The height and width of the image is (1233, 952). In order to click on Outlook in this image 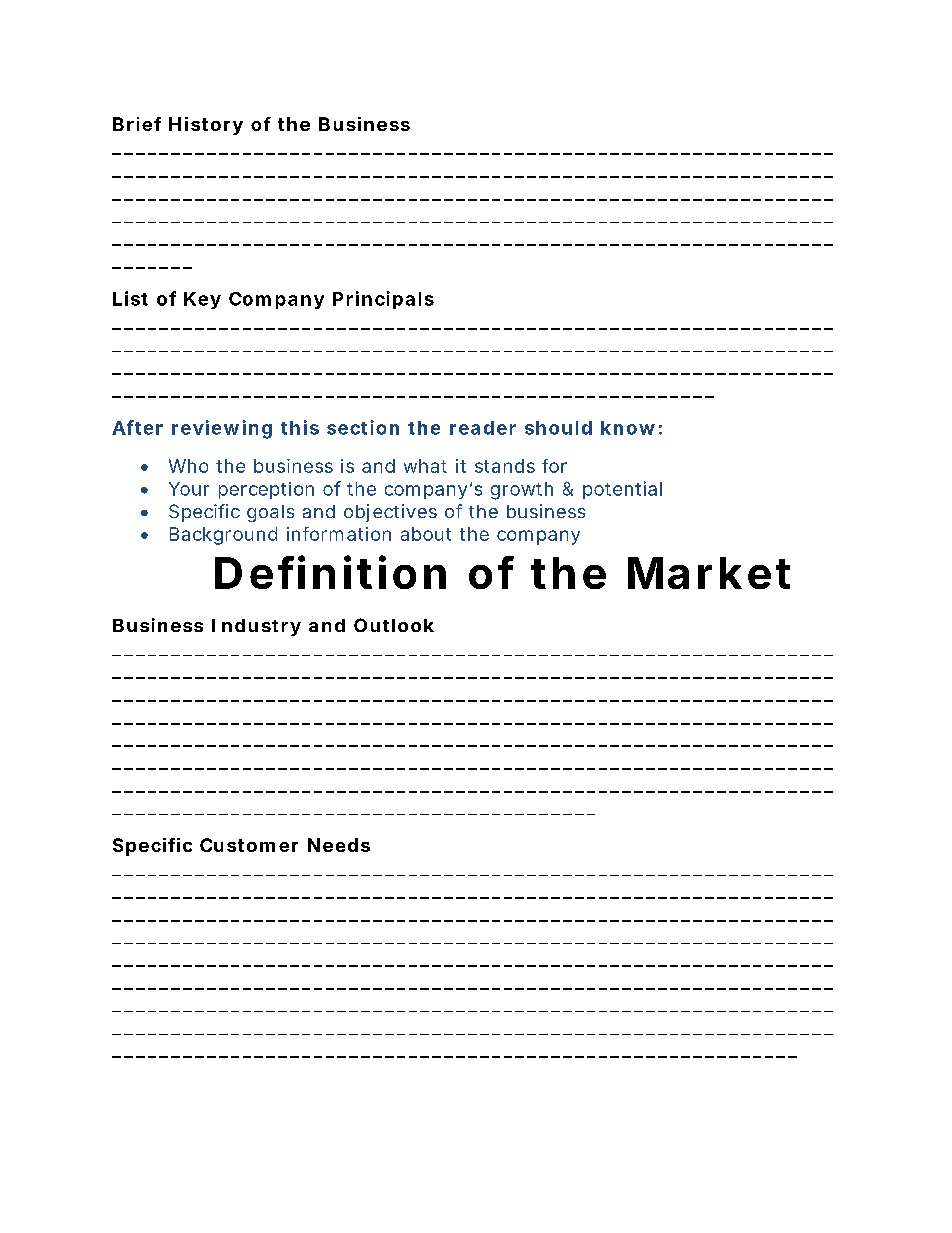, I will do `click(394, 625)`.
